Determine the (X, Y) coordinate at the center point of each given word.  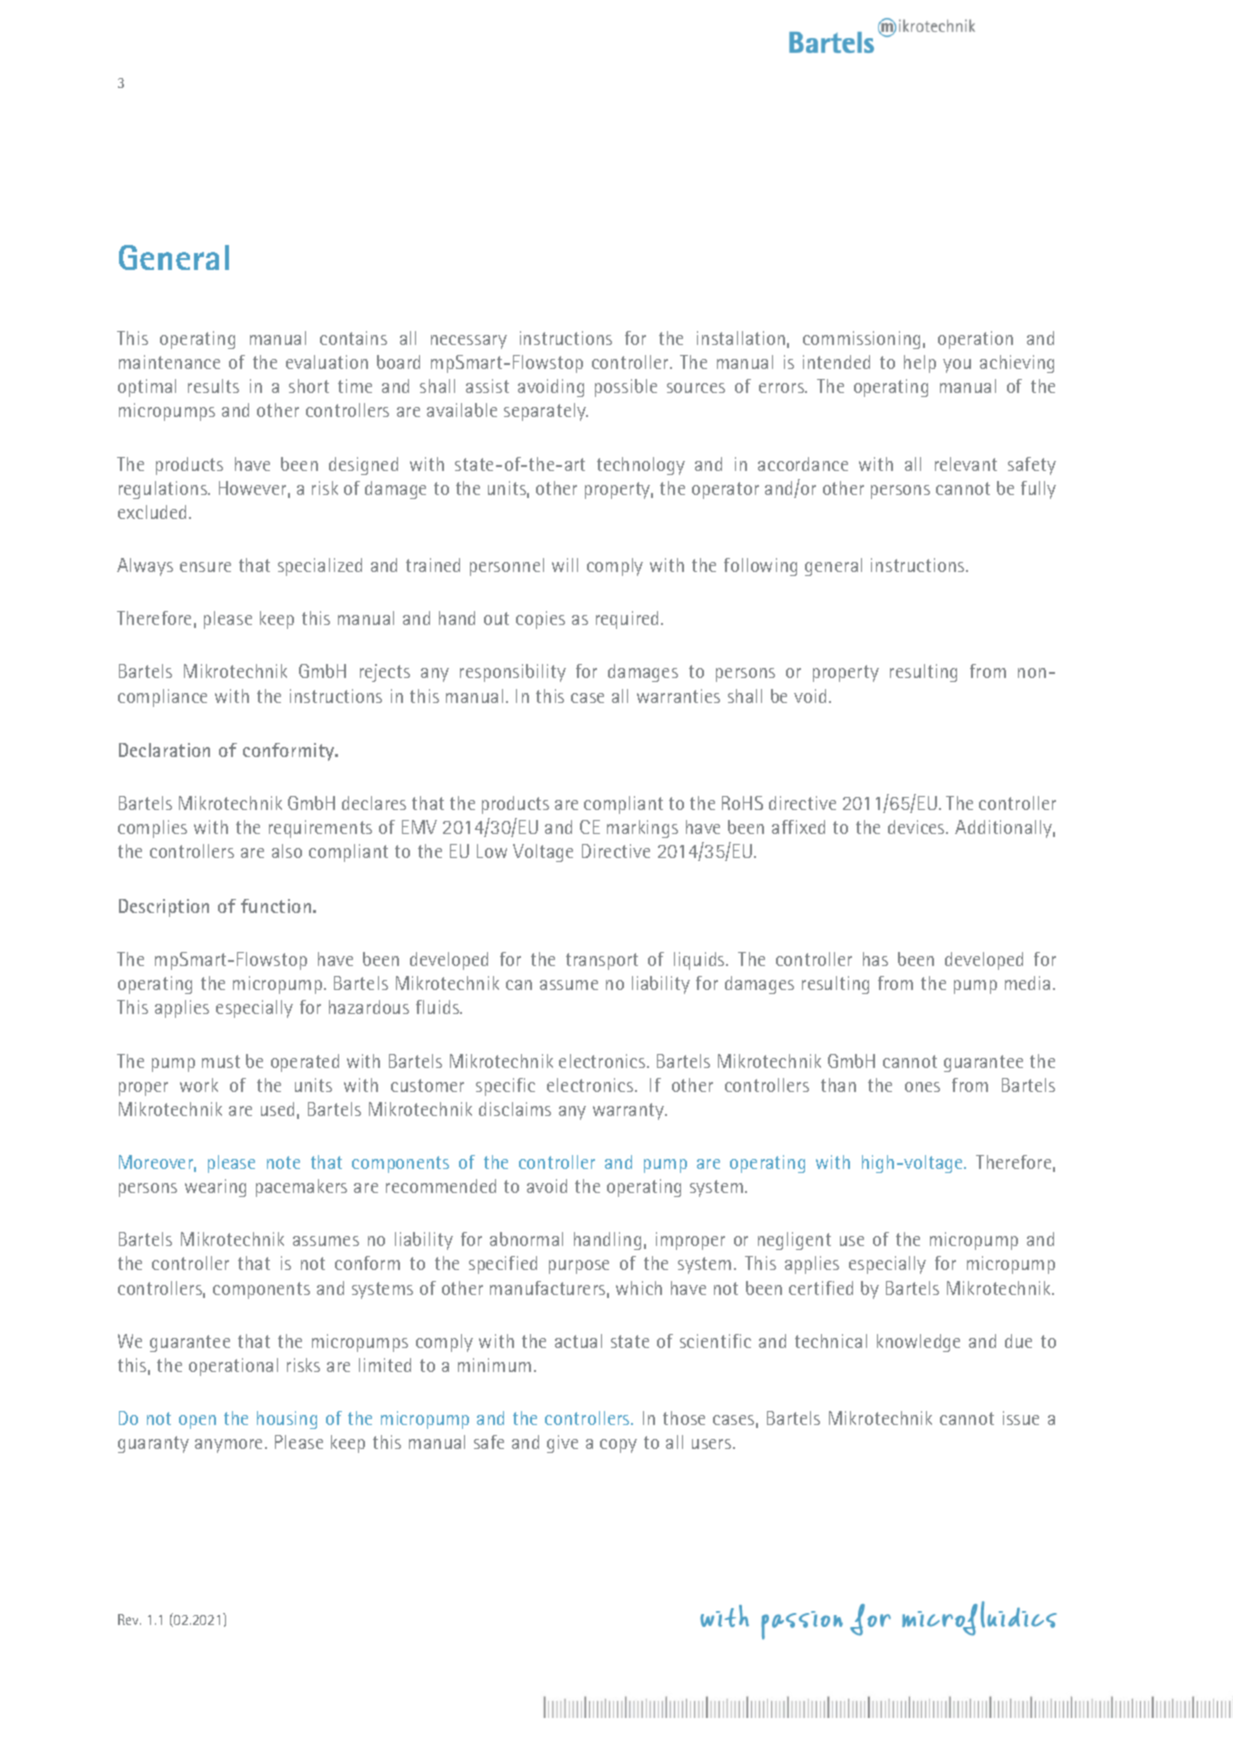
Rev (129, 1619)
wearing (215, 1188)
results (213, 386)
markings (642, 829)
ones (922, 1087)
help (920, 364)
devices (917, 827)
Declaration (164, 750)
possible (626, 388)
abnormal (526, 1239)
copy (618, 1446)
